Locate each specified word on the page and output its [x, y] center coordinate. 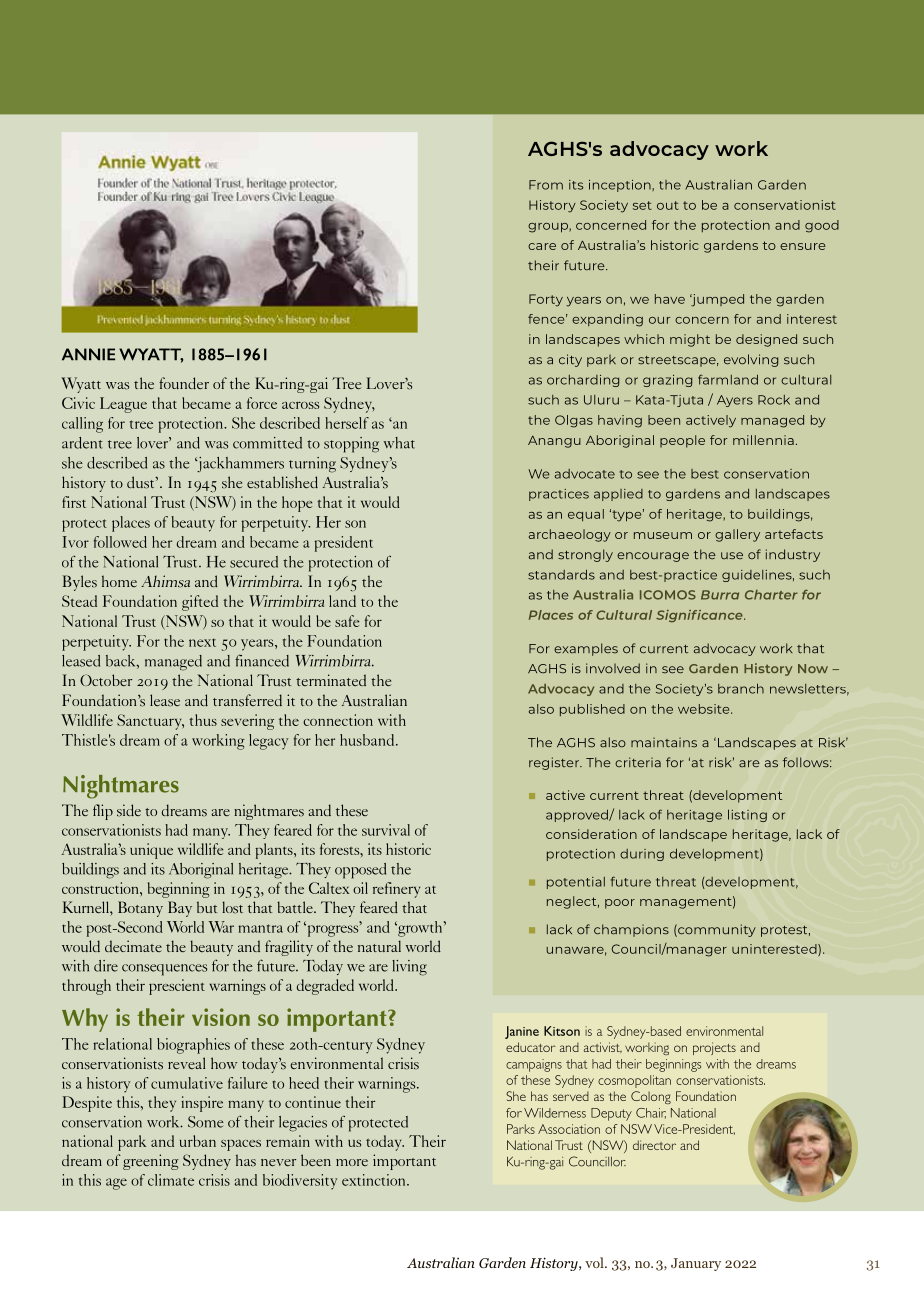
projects [714, 1048]
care [542, 246]
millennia [763, 440]
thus [203, 720]
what [399, 443]
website [705, 709]
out [668, 205]
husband [368, 740]
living [409, 968]
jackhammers [239, 465]
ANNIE [88, 354]
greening [151, 1162]
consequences [164, 970]
